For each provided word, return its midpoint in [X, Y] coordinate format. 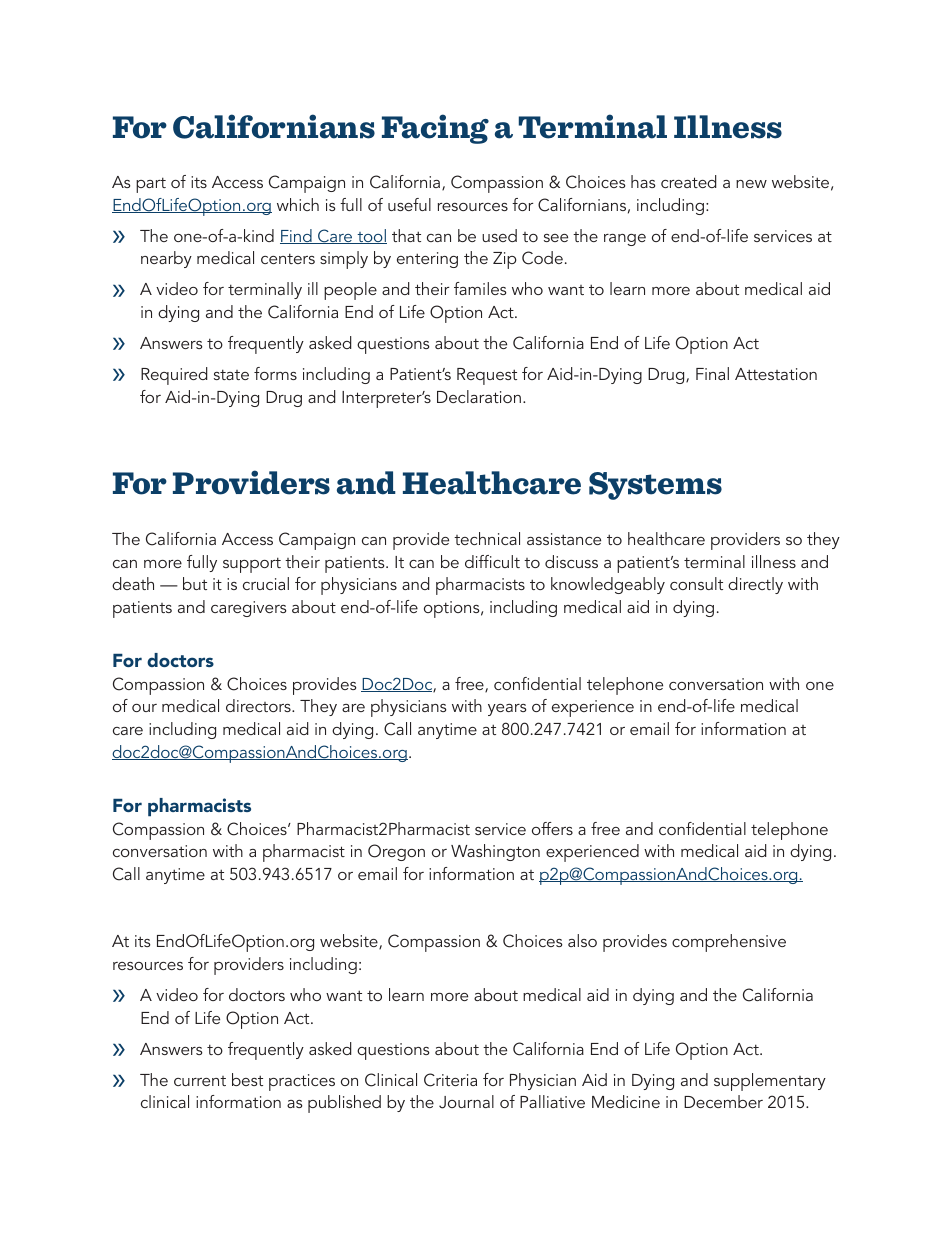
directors [259, 705]
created [689, 181]
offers [552, 828]
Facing [435, 129]
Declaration [479, 396]
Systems [655, 486]
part [151, 185]
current [200, 1081]
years [507, 710]
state [231, 374]
